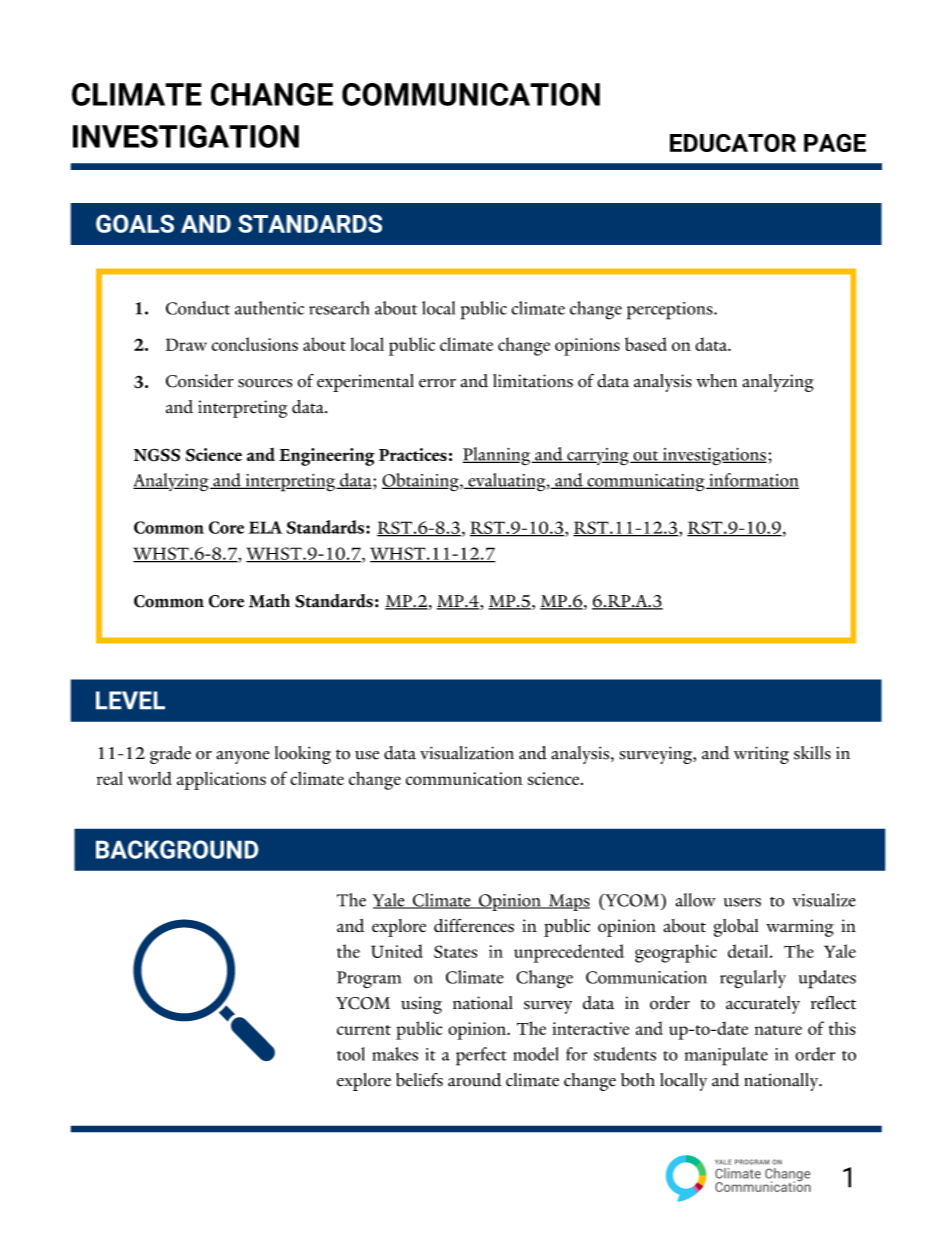  Describe the element at coordinates (421, 482) in the screenshot. I see `Obtaining` at that location.
